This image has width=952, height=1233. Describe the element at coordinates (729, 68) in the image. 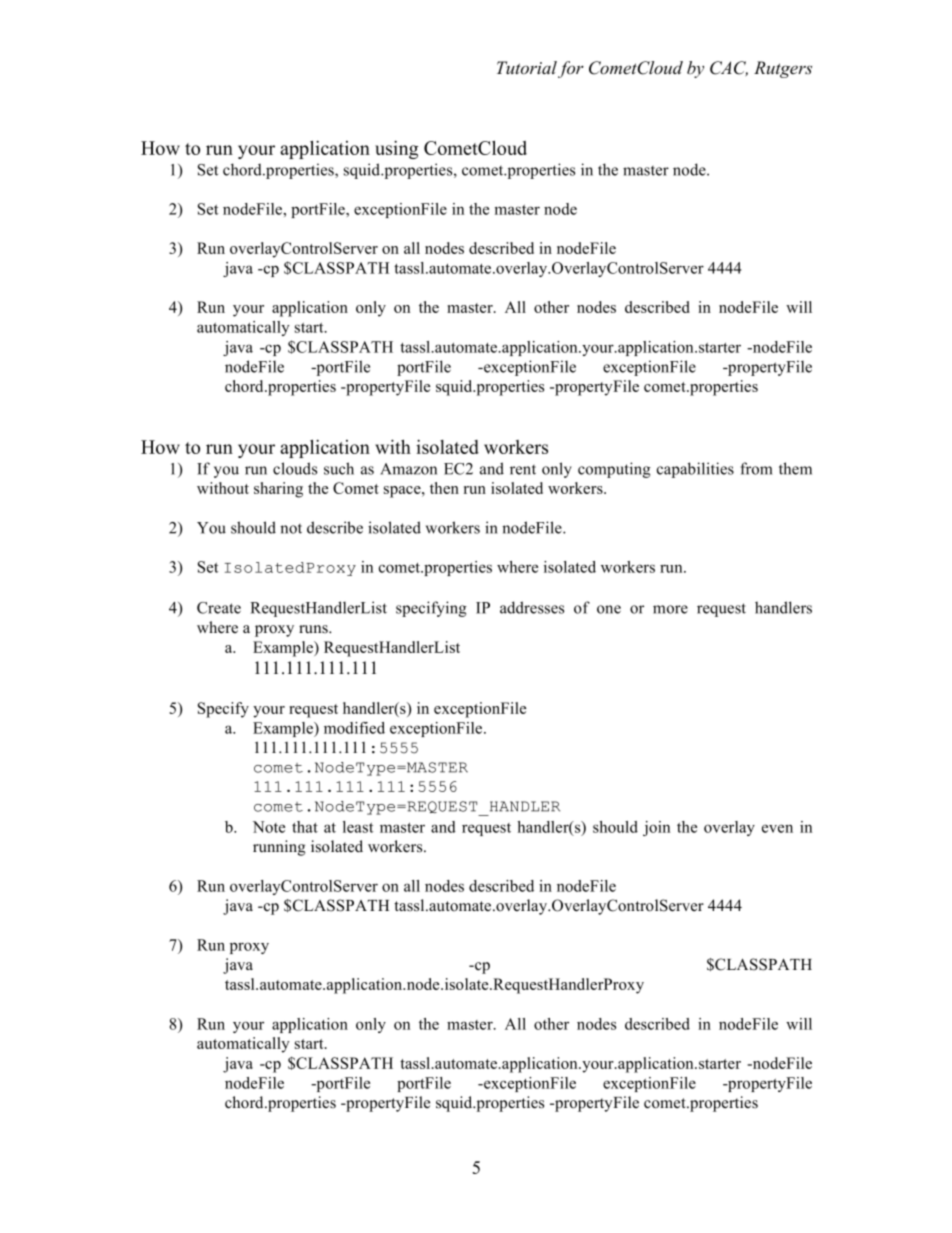

I see `CAC` at that location.
